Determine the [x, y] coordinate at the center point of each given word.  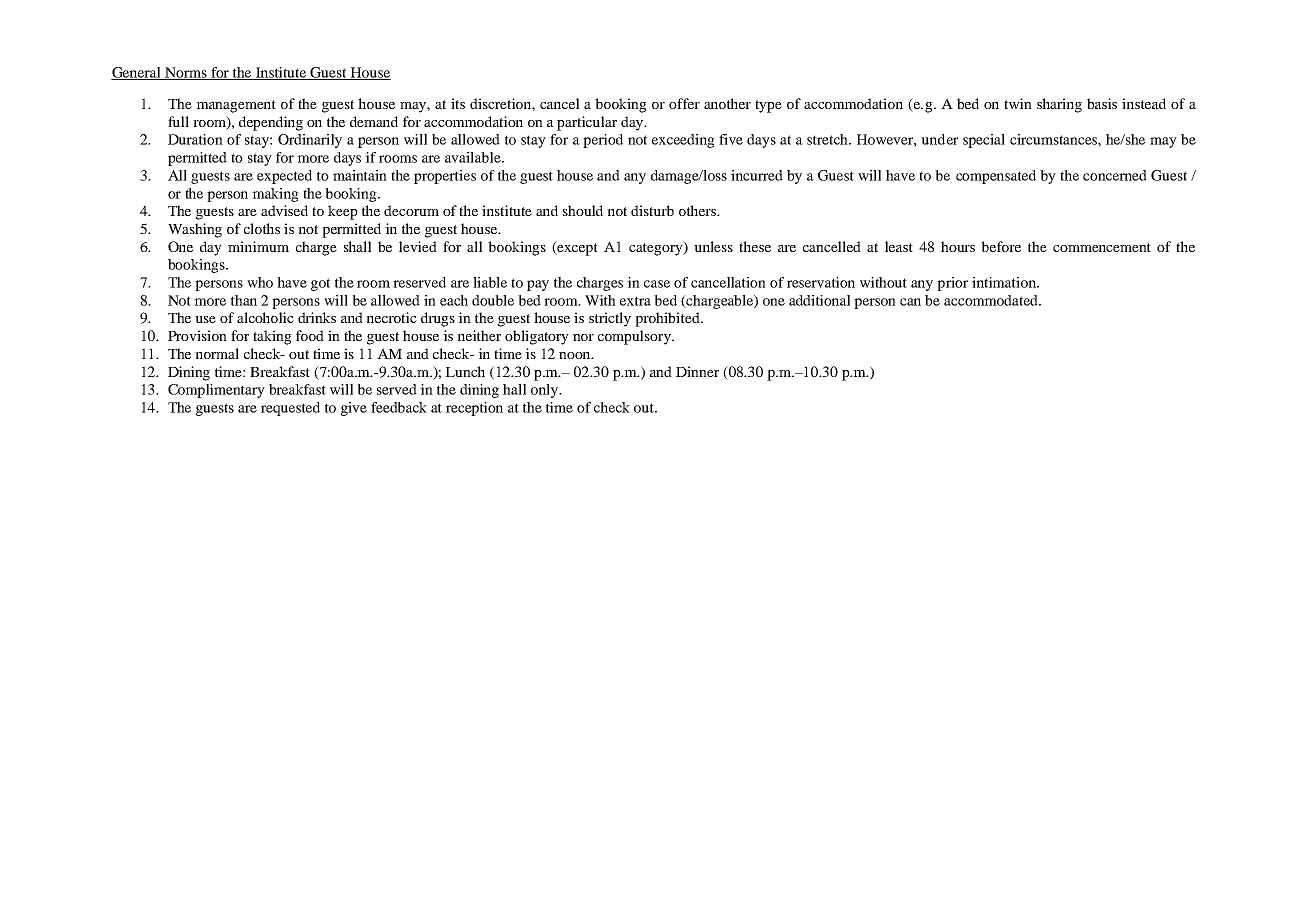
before [1001, 246]
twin [1018, 103]
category [657, 248]
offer [684, 103]
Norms [186, 73]
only [545, 391]
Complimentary [216, 391]
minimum [258, 246]
